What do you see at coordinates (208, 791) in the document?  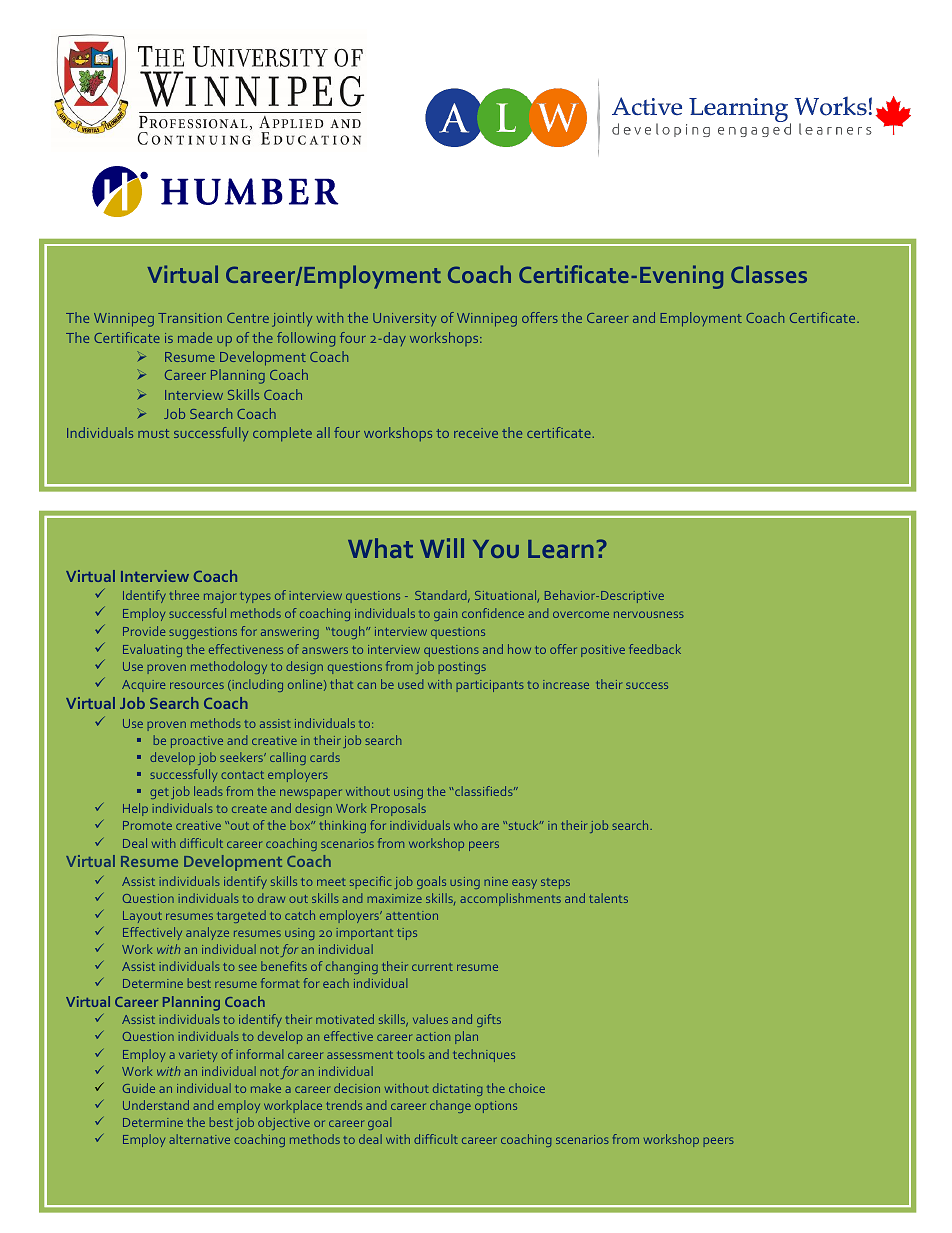 I see `leads` at bounding box center [208, 791].
